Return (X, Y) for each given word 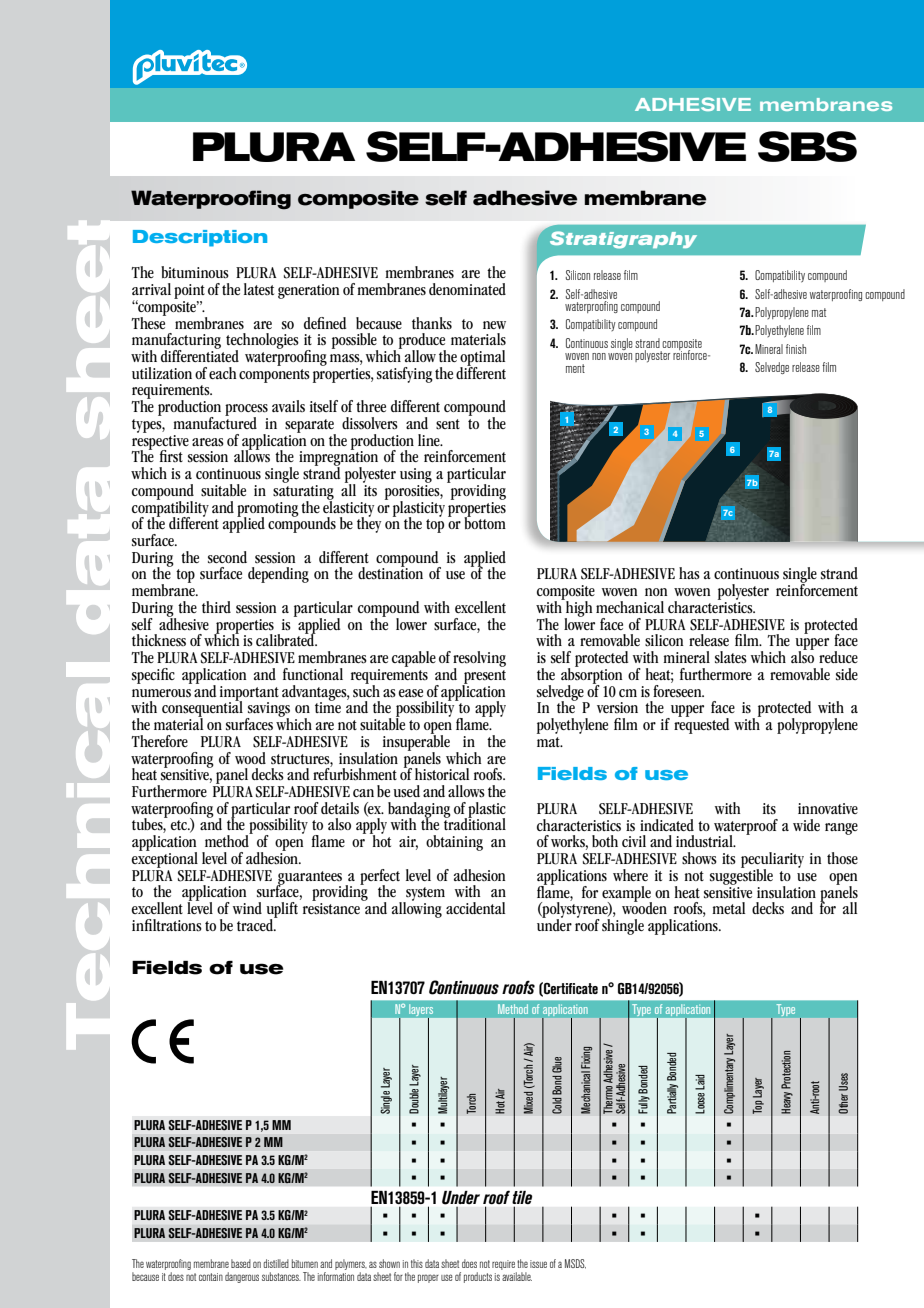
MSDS (575, 1264)
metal (728, 908)
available (517, 1276)
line (430, 440)
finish (796, 349)
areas (208, 442)
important (249, 694)
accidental (475, 908)
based (241, 1263)
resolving (479, 660)
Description (200, 238)
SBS (807, 146)
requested (701, 724)
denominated (467, 289)
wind (247, 908)
